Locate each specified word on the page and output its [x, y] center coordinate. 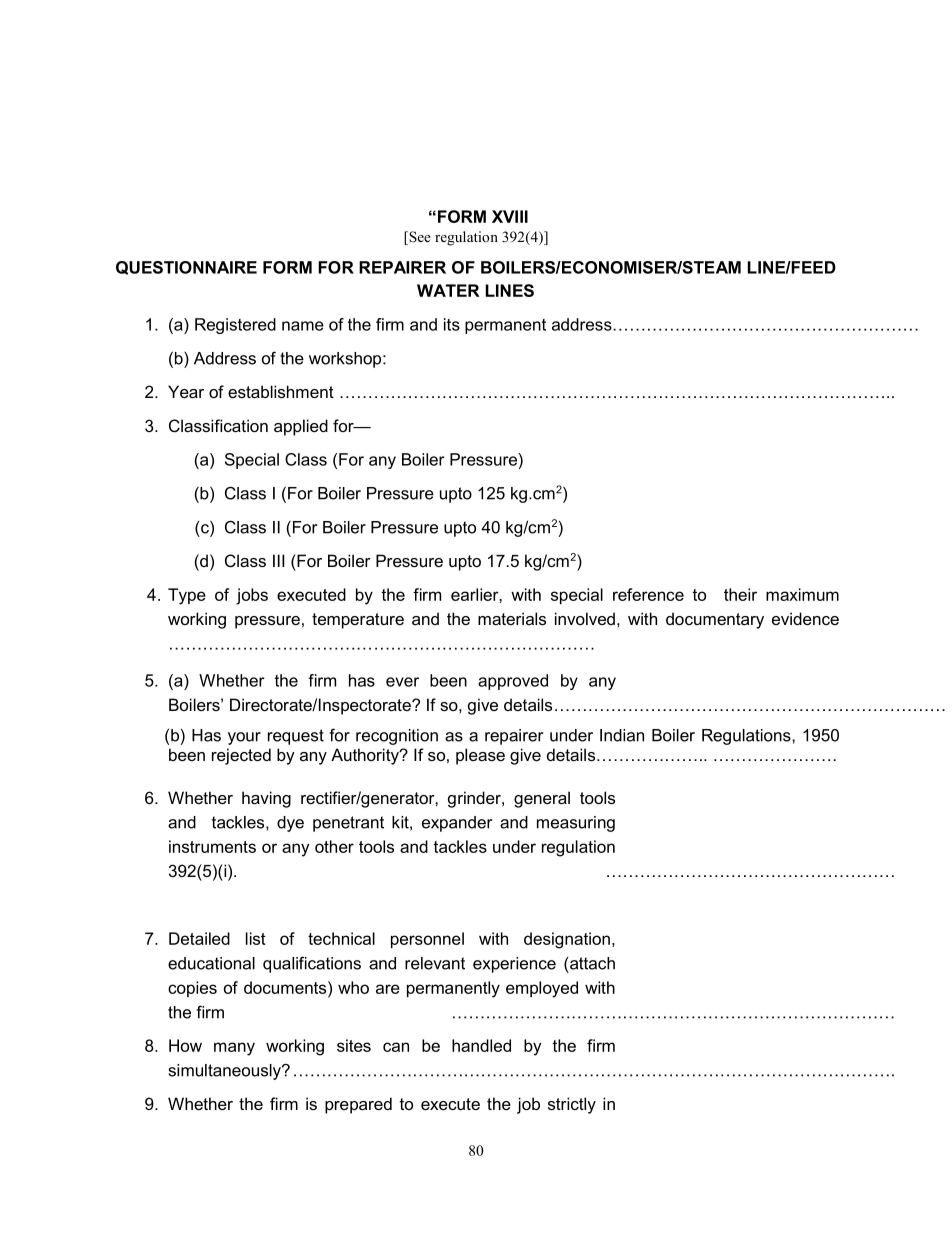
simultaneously [226, 1072]
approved [513, 682]
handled [481, 1045]
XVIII [510, 216]
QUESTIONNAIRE [186, 268]
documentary [715, 620]
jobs [252, 596]
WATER [448, 290]
